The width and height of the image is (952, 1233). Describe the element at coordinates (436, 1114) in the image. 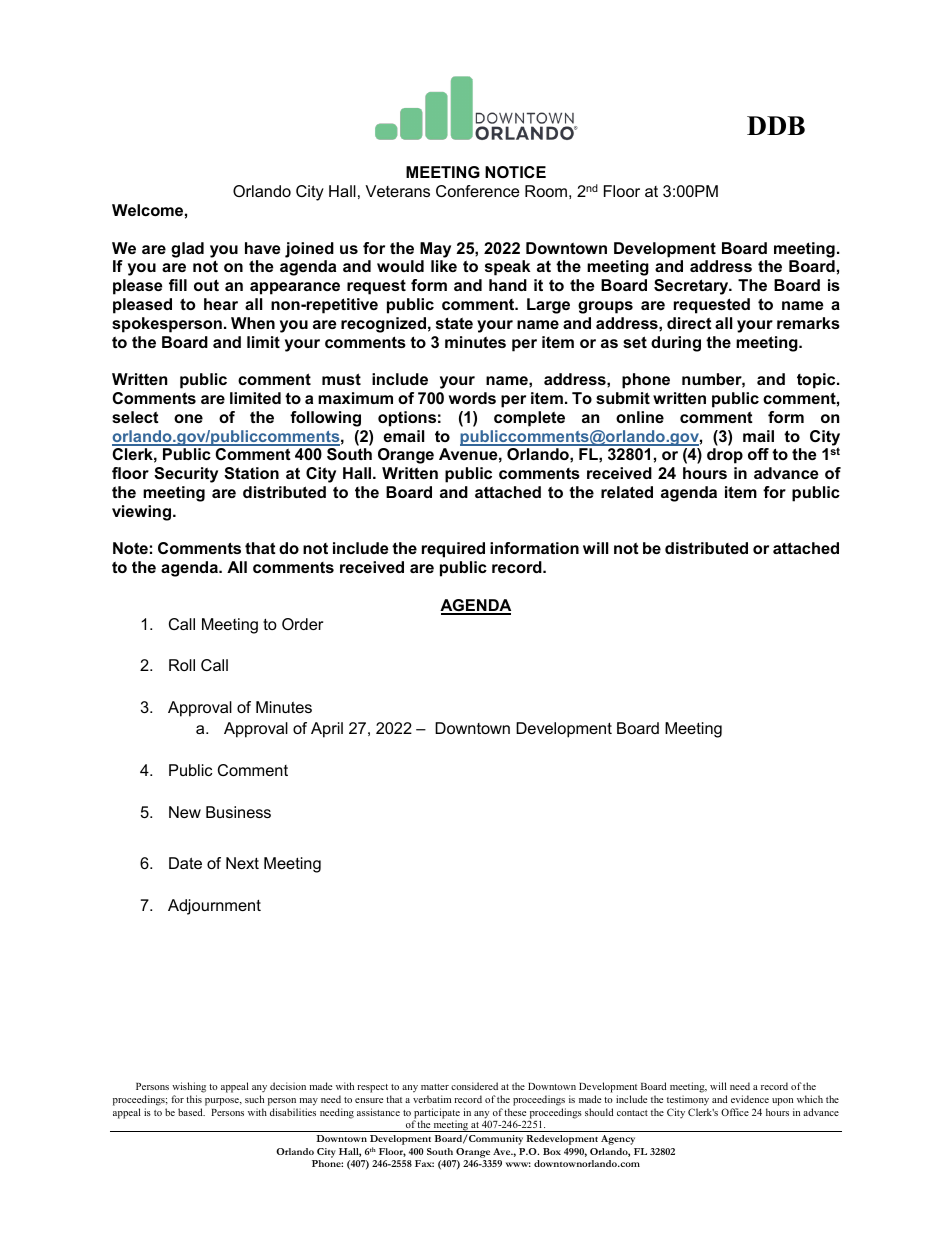

I see `participate` at that location.
